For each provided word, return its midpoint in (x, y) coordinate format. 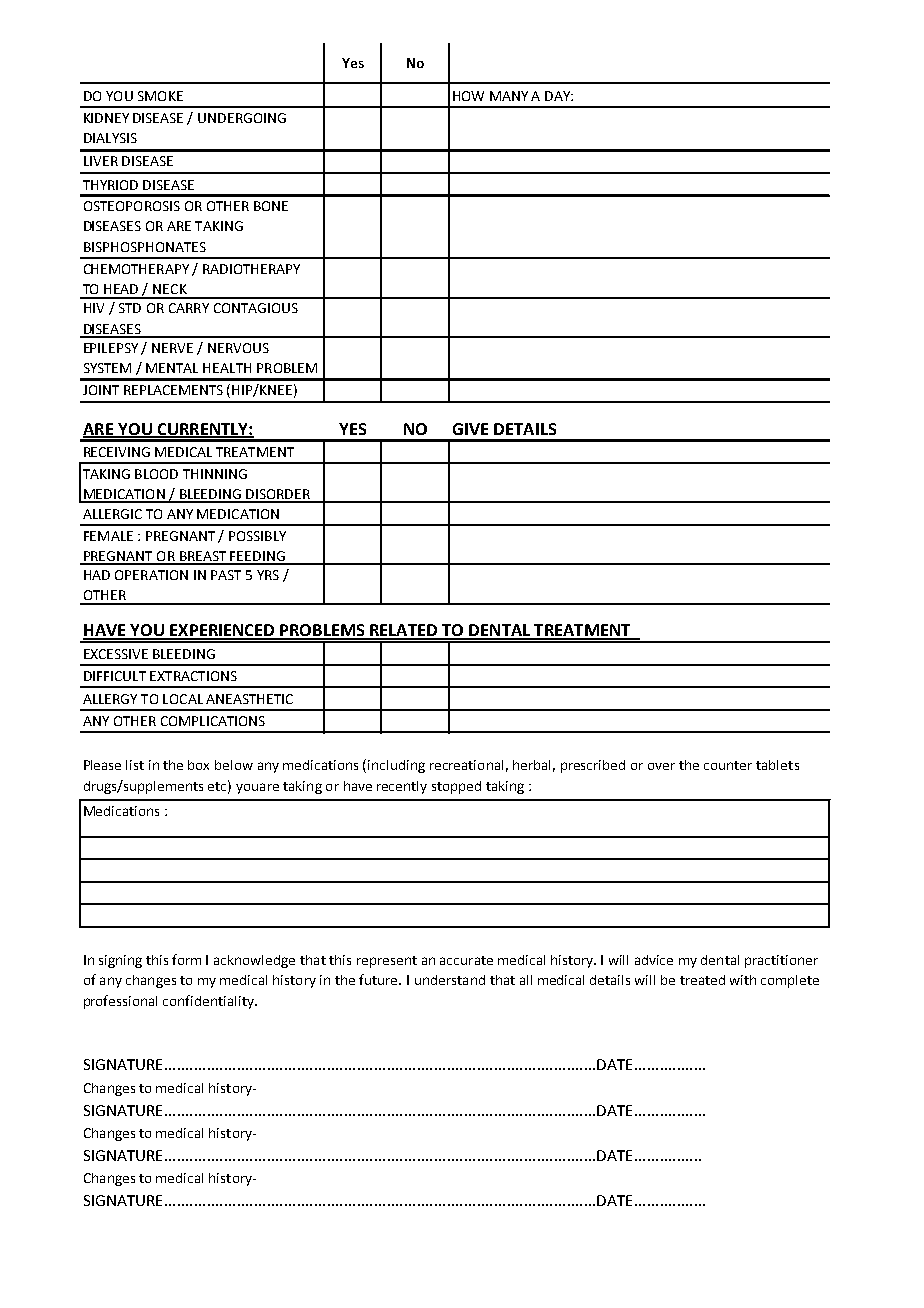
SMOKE (160, 96)
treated (702, 980)
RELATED (404, 631)
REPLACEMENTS (173, 390)
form (186, 959)
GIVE (470, 429)
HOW (468, 96)
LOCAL (183, 699)
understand (450, 980)
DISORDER (278, 495)
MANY (509, 96)
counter (728, 765)
